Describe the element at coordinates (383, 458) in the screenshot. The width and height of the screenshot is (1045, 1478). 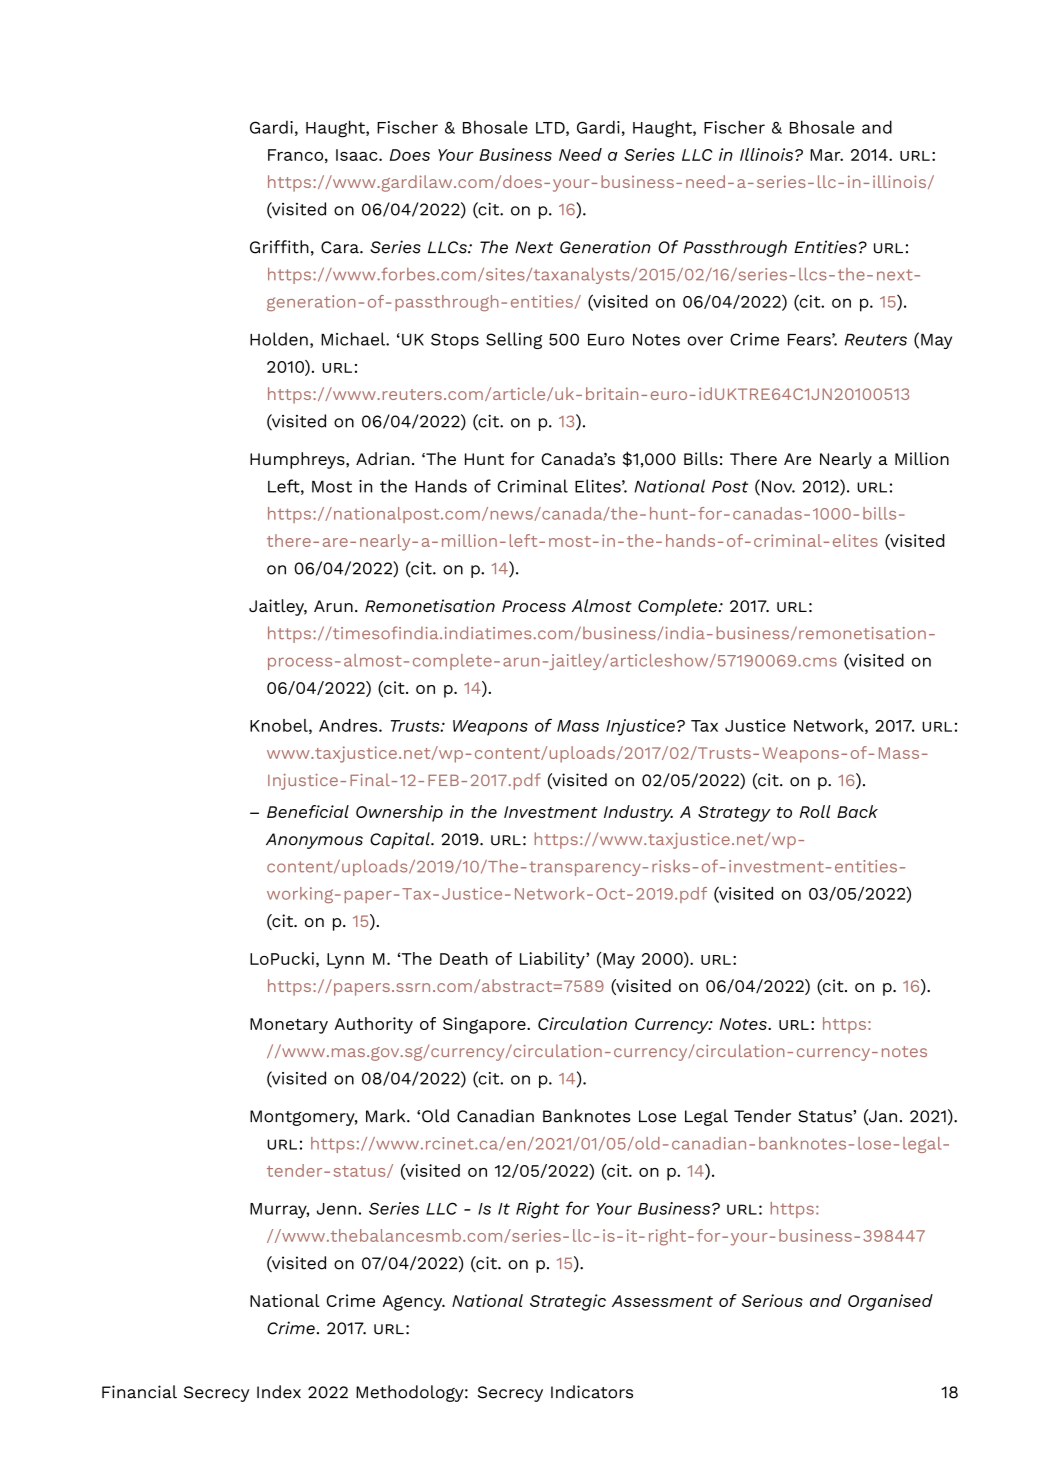
I see `Adrian` at that location.
